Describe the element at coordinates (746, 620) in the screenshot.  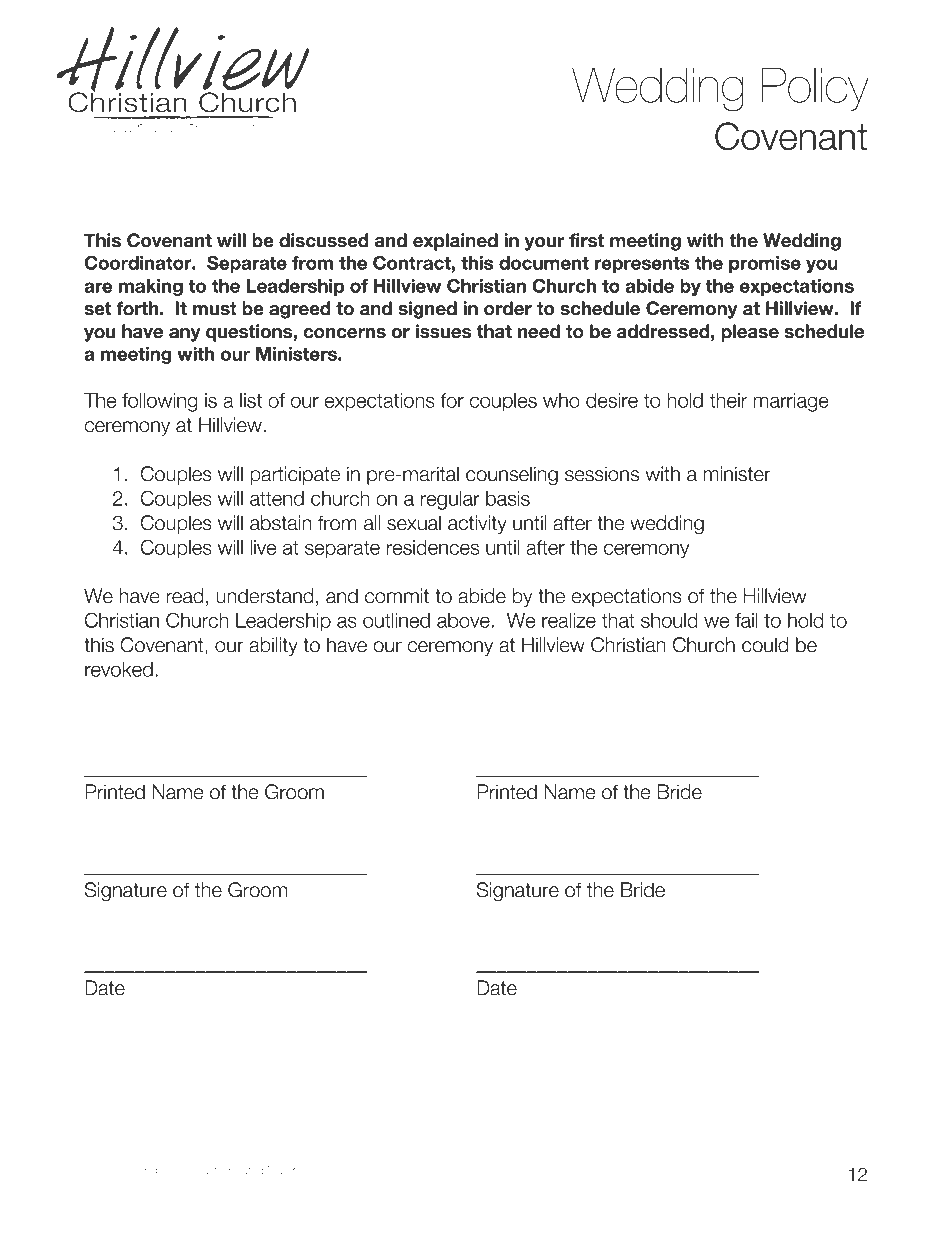
I see `fail` at that location.
